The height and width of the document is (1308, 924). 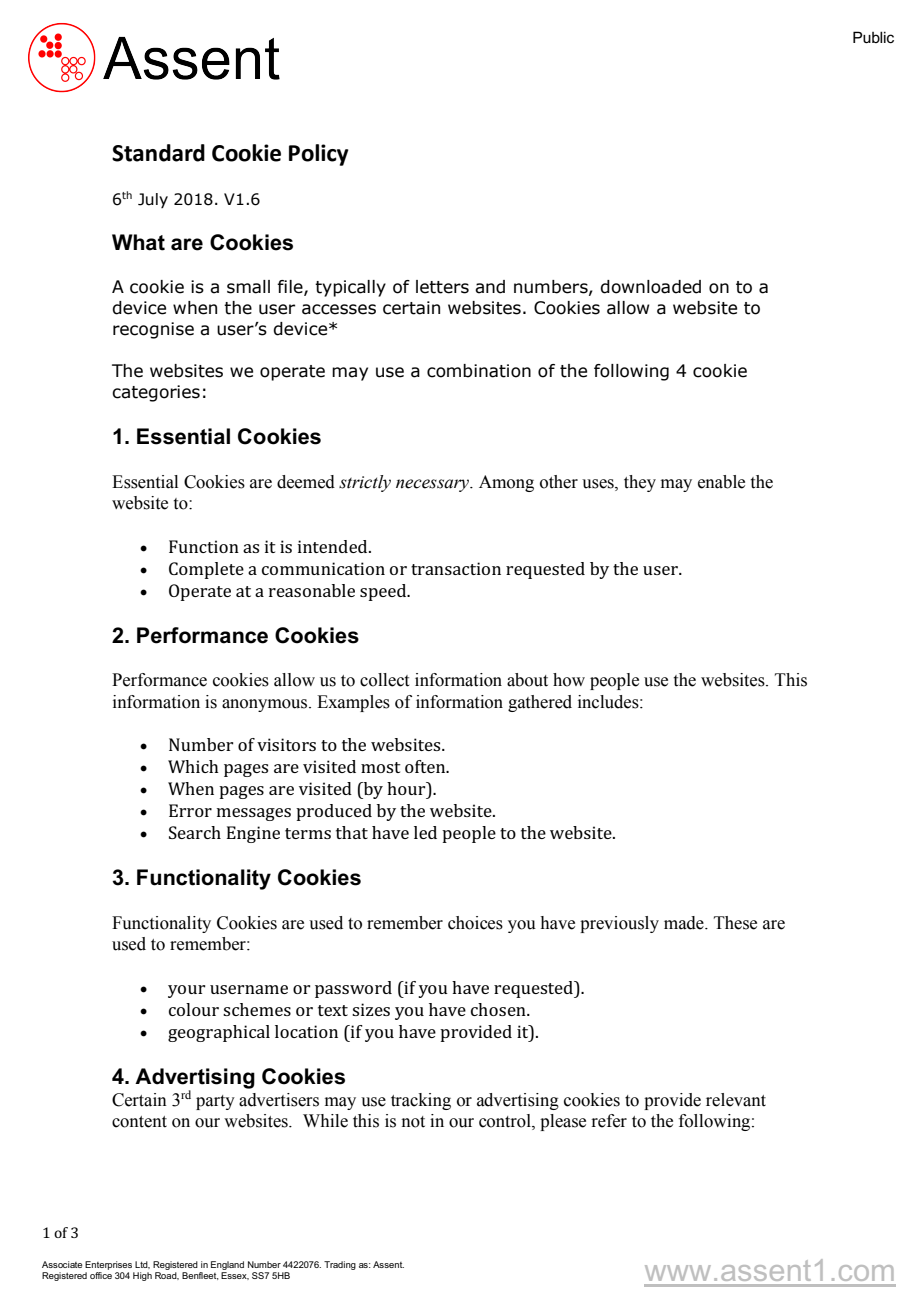 I want to click on relevant, so click(x=736, y=1100).
